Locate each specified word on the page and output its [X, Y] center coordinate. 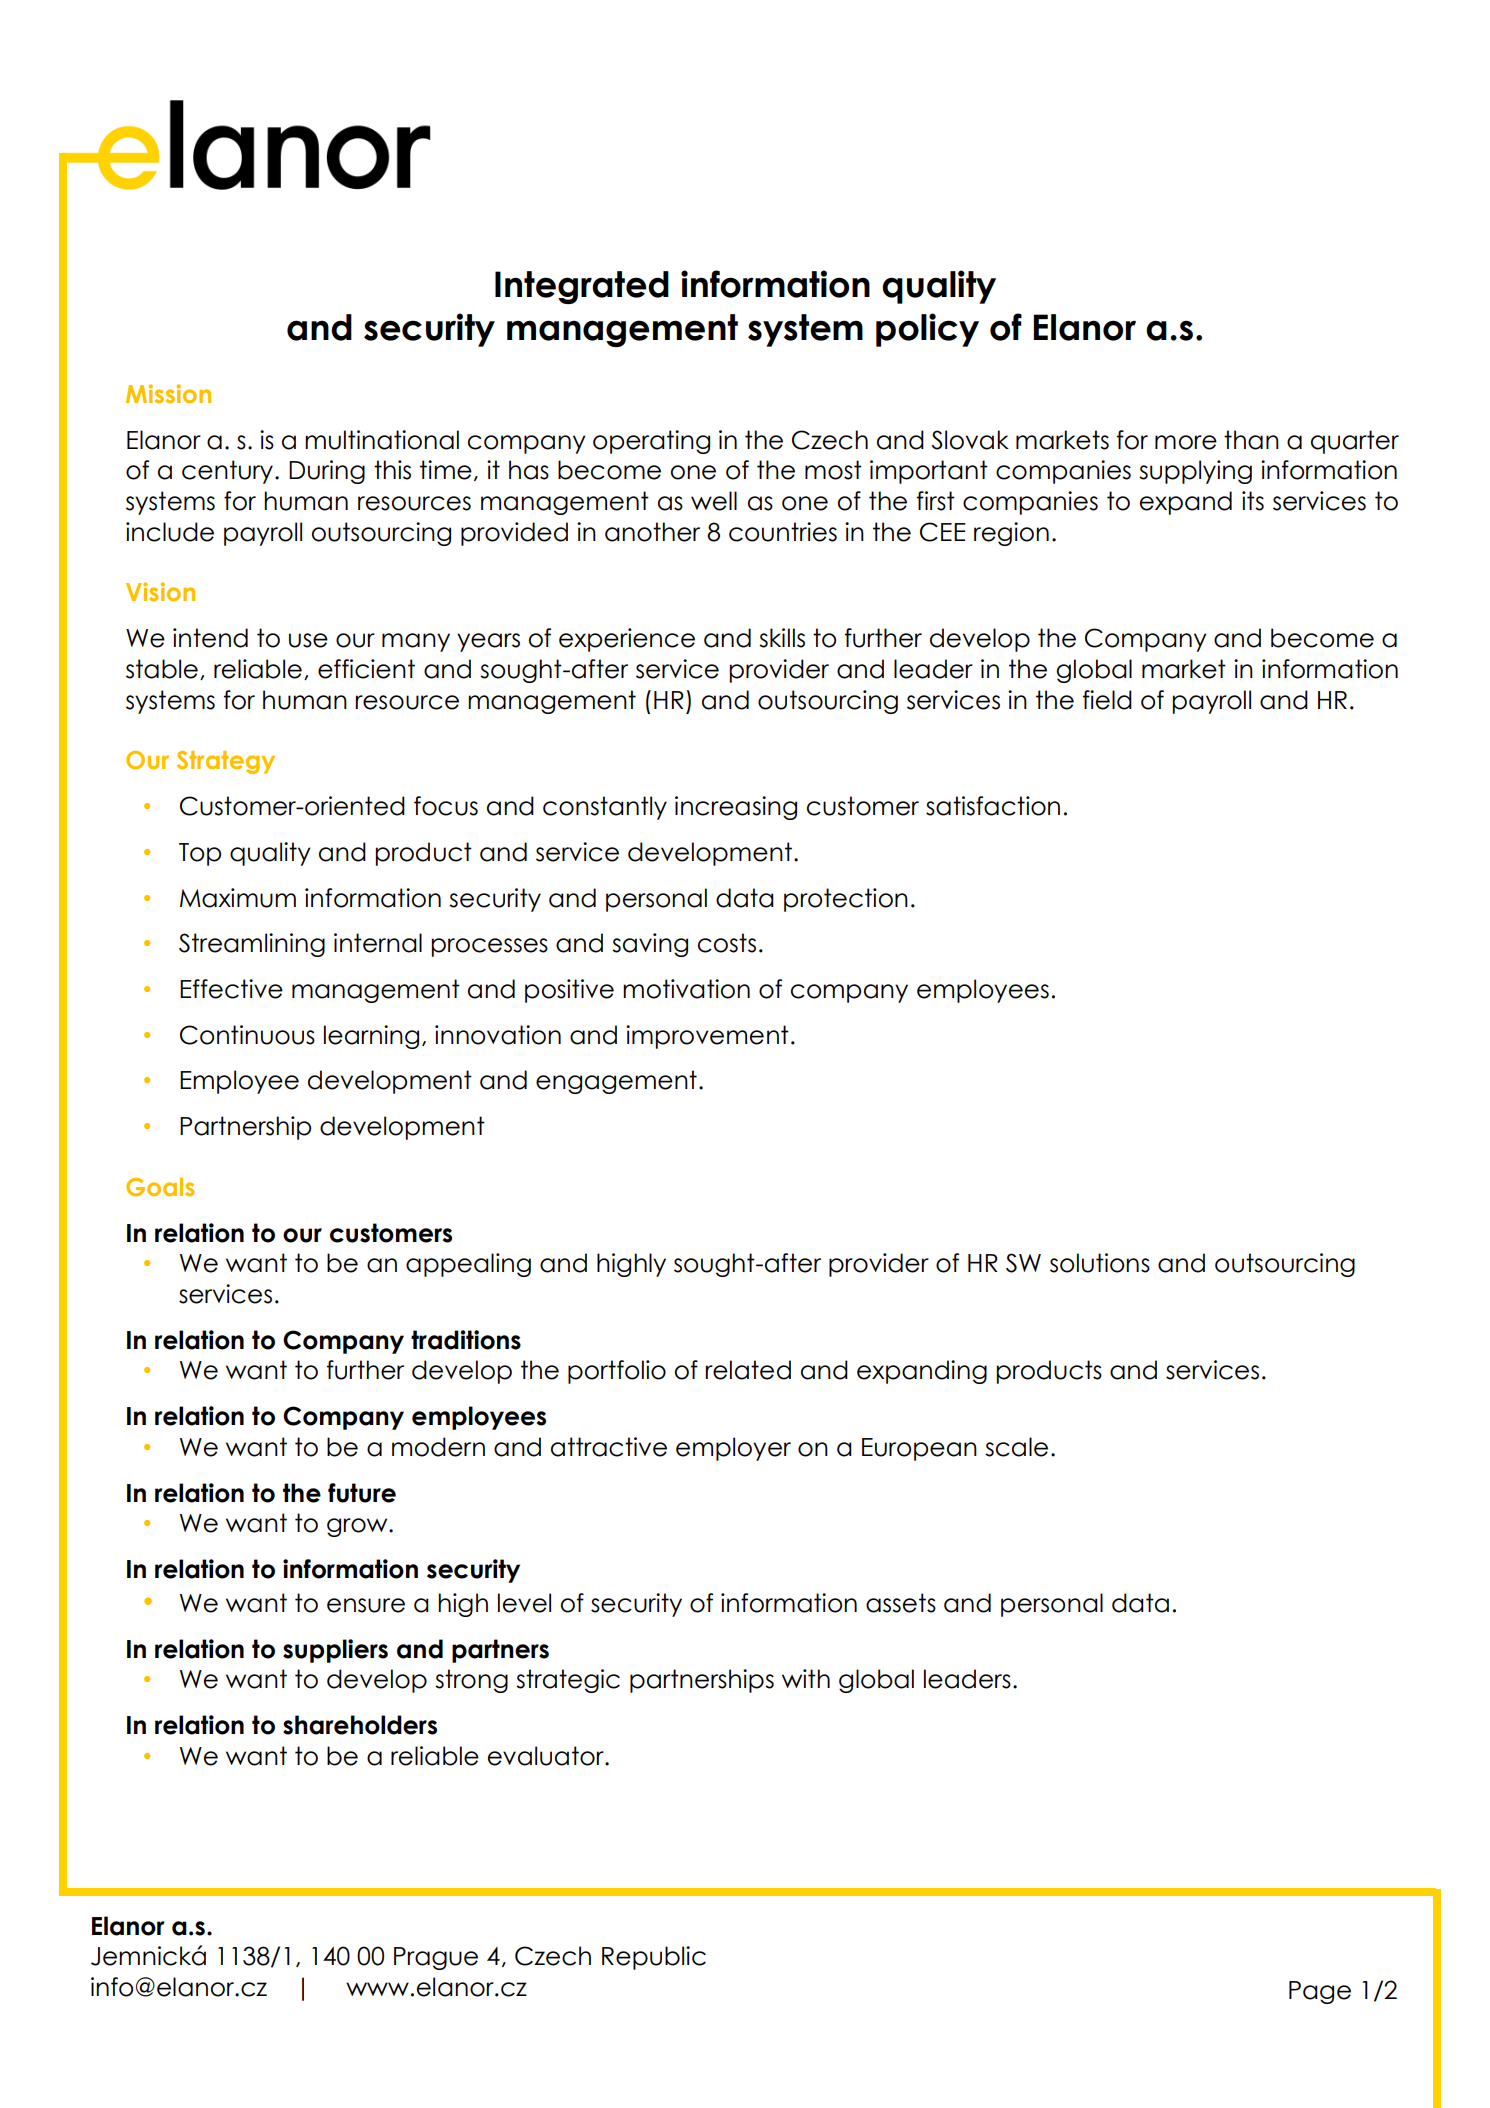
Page [1320, 1992]
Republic [654, 1958]
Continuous [247, 1035]
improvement [707, 1037]
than [1251, 440]
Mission [168, 393]
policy [927, 330]
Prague [436, 1958]
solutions [1100, 1263]
